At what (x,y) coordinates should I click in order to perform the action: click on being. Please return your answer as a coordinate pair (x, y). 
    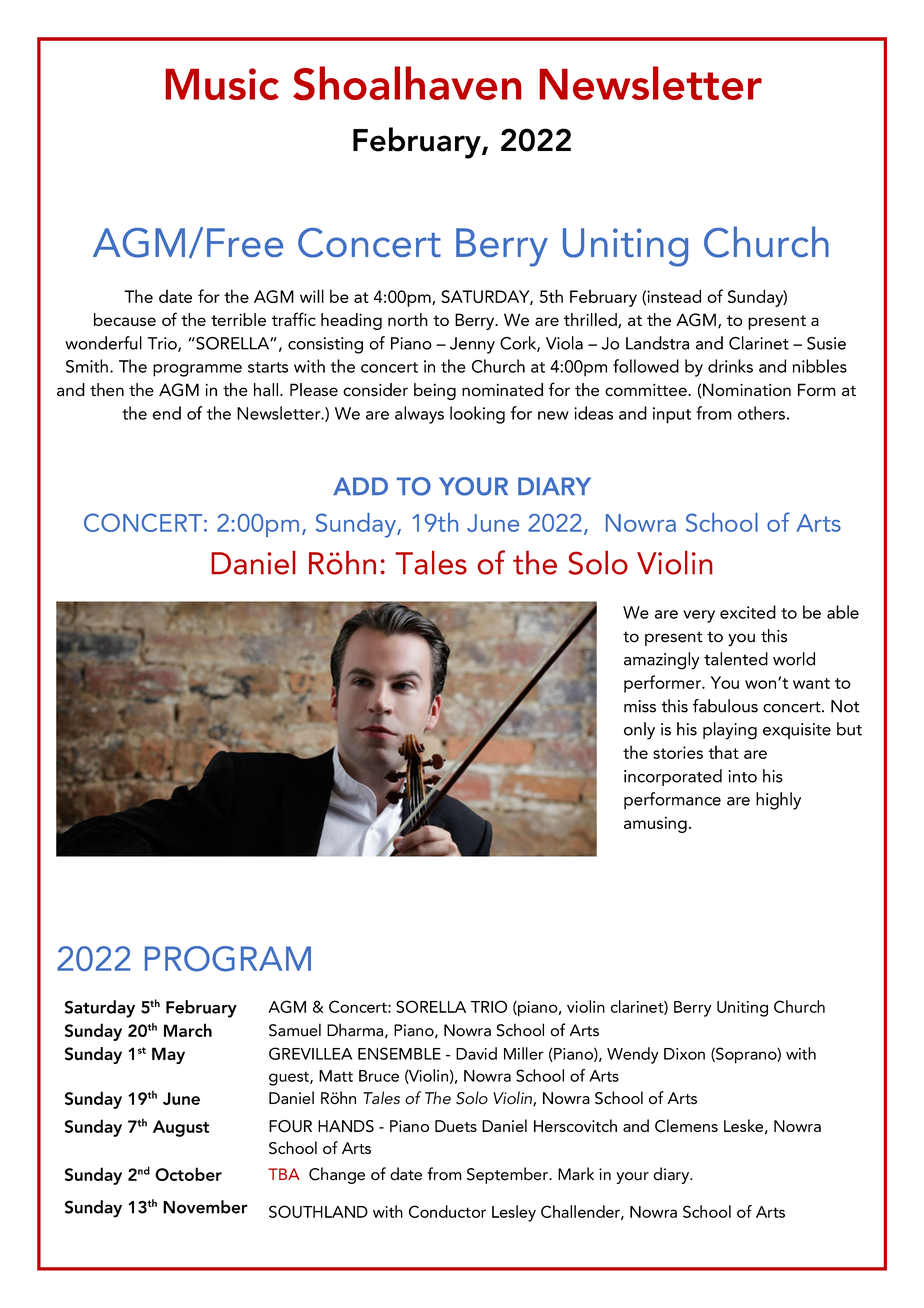
    Looking at the image, I should click on (435, 391).
